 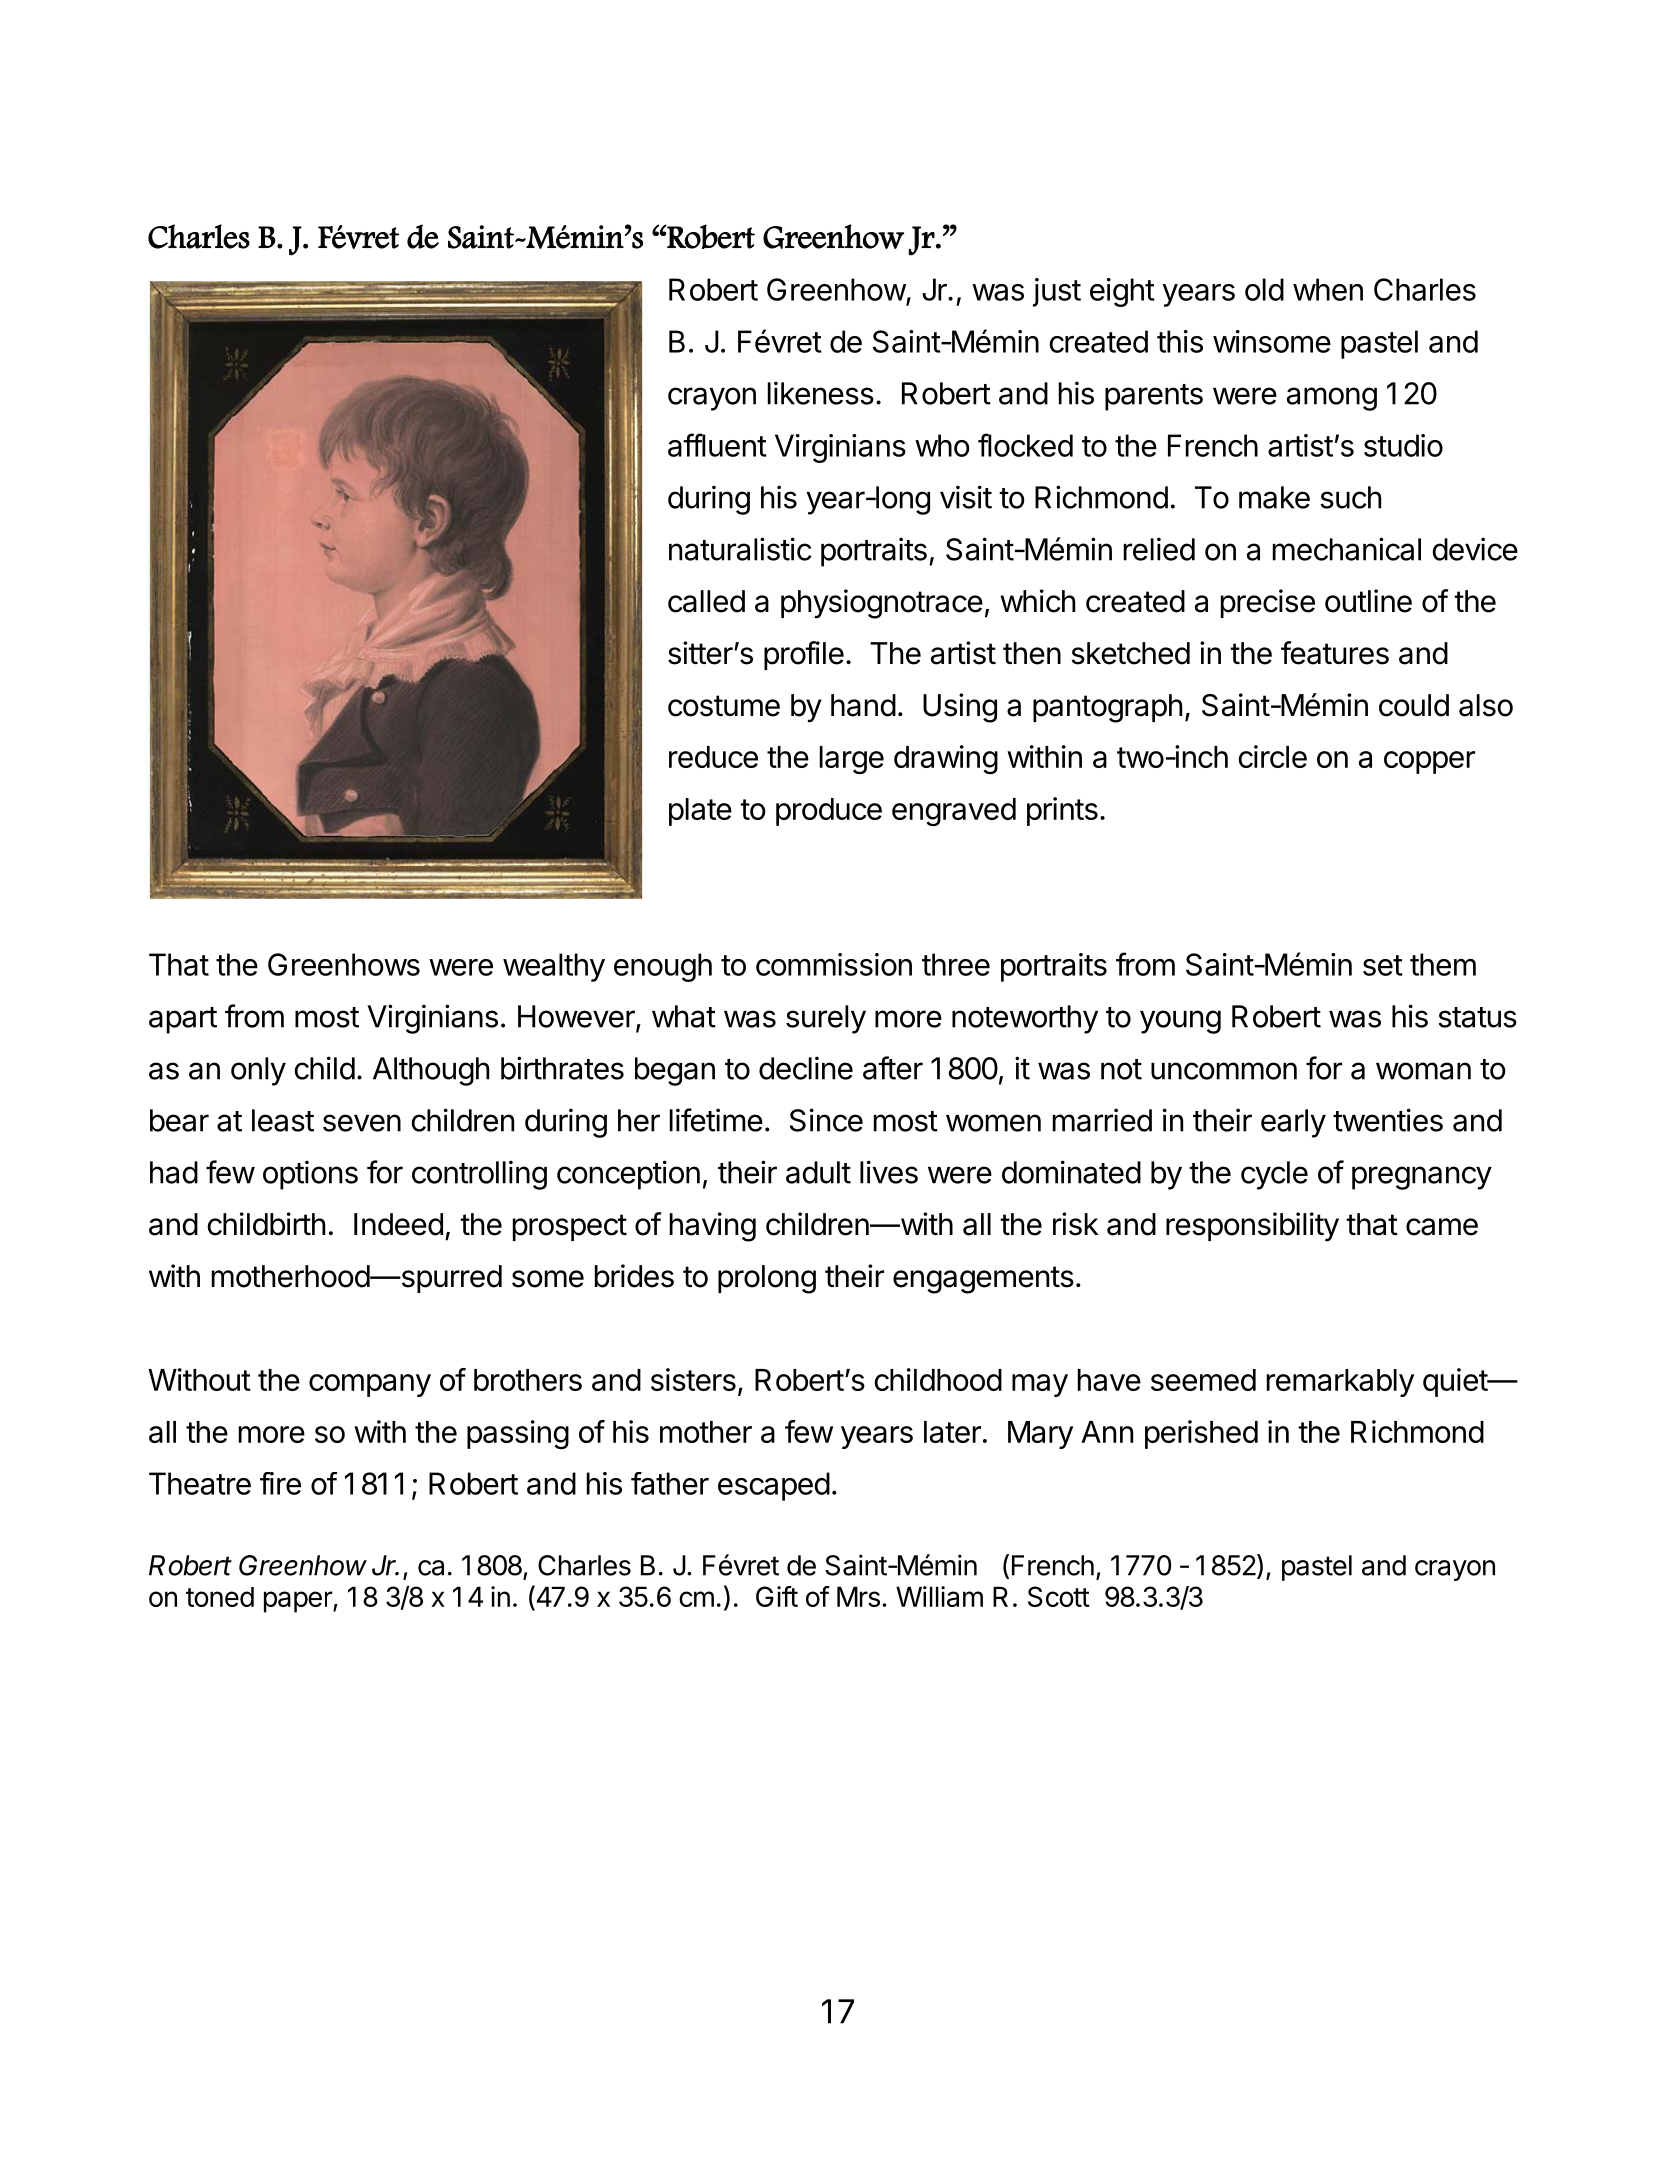 I want to click on options, so click(x=310, y=1175).
